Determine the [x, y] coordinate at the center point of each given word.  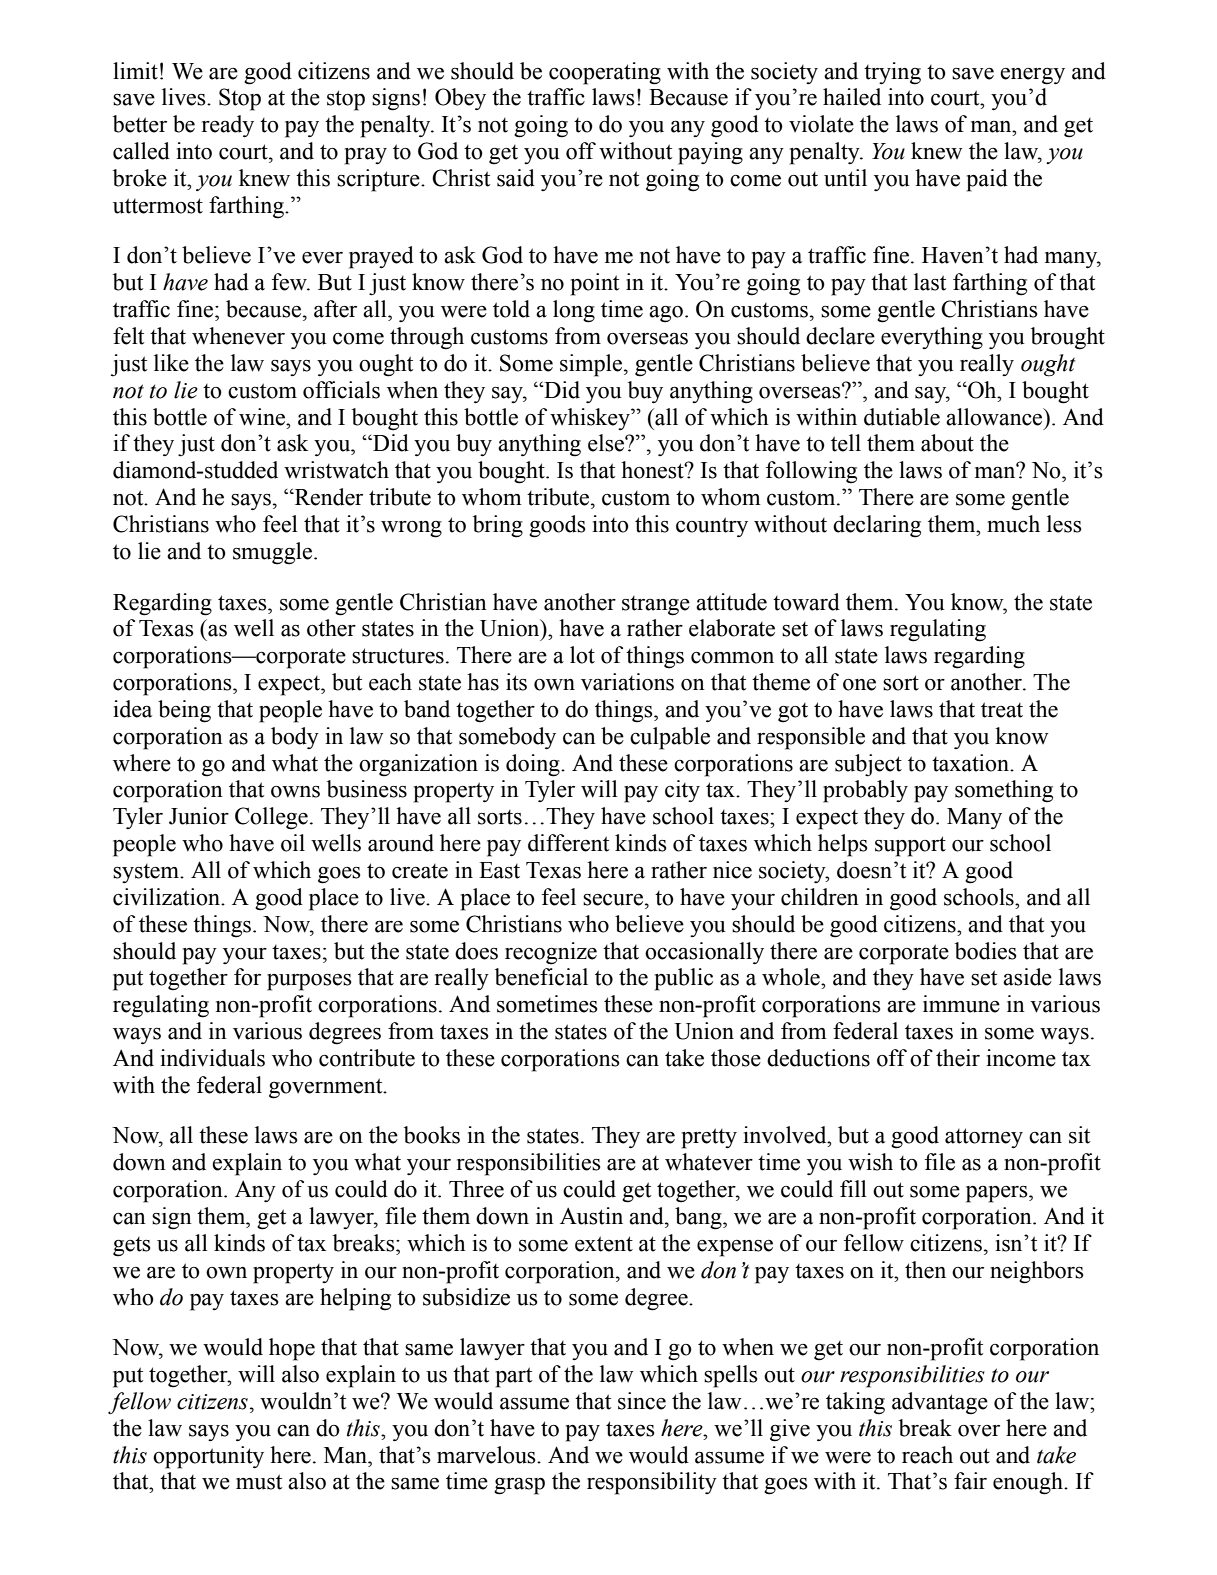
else [607, 443]
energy [1032, 76]
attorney [984, 1138]
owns [295, 792]
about [947, 443]
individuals [212, 1058]
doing [534, 765]
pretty [709, 1138]
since [642, 1401]
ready [228, 126]
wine [263, 417]
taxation [971, 763]
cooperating [605, 73]
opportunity [208, 1457]
